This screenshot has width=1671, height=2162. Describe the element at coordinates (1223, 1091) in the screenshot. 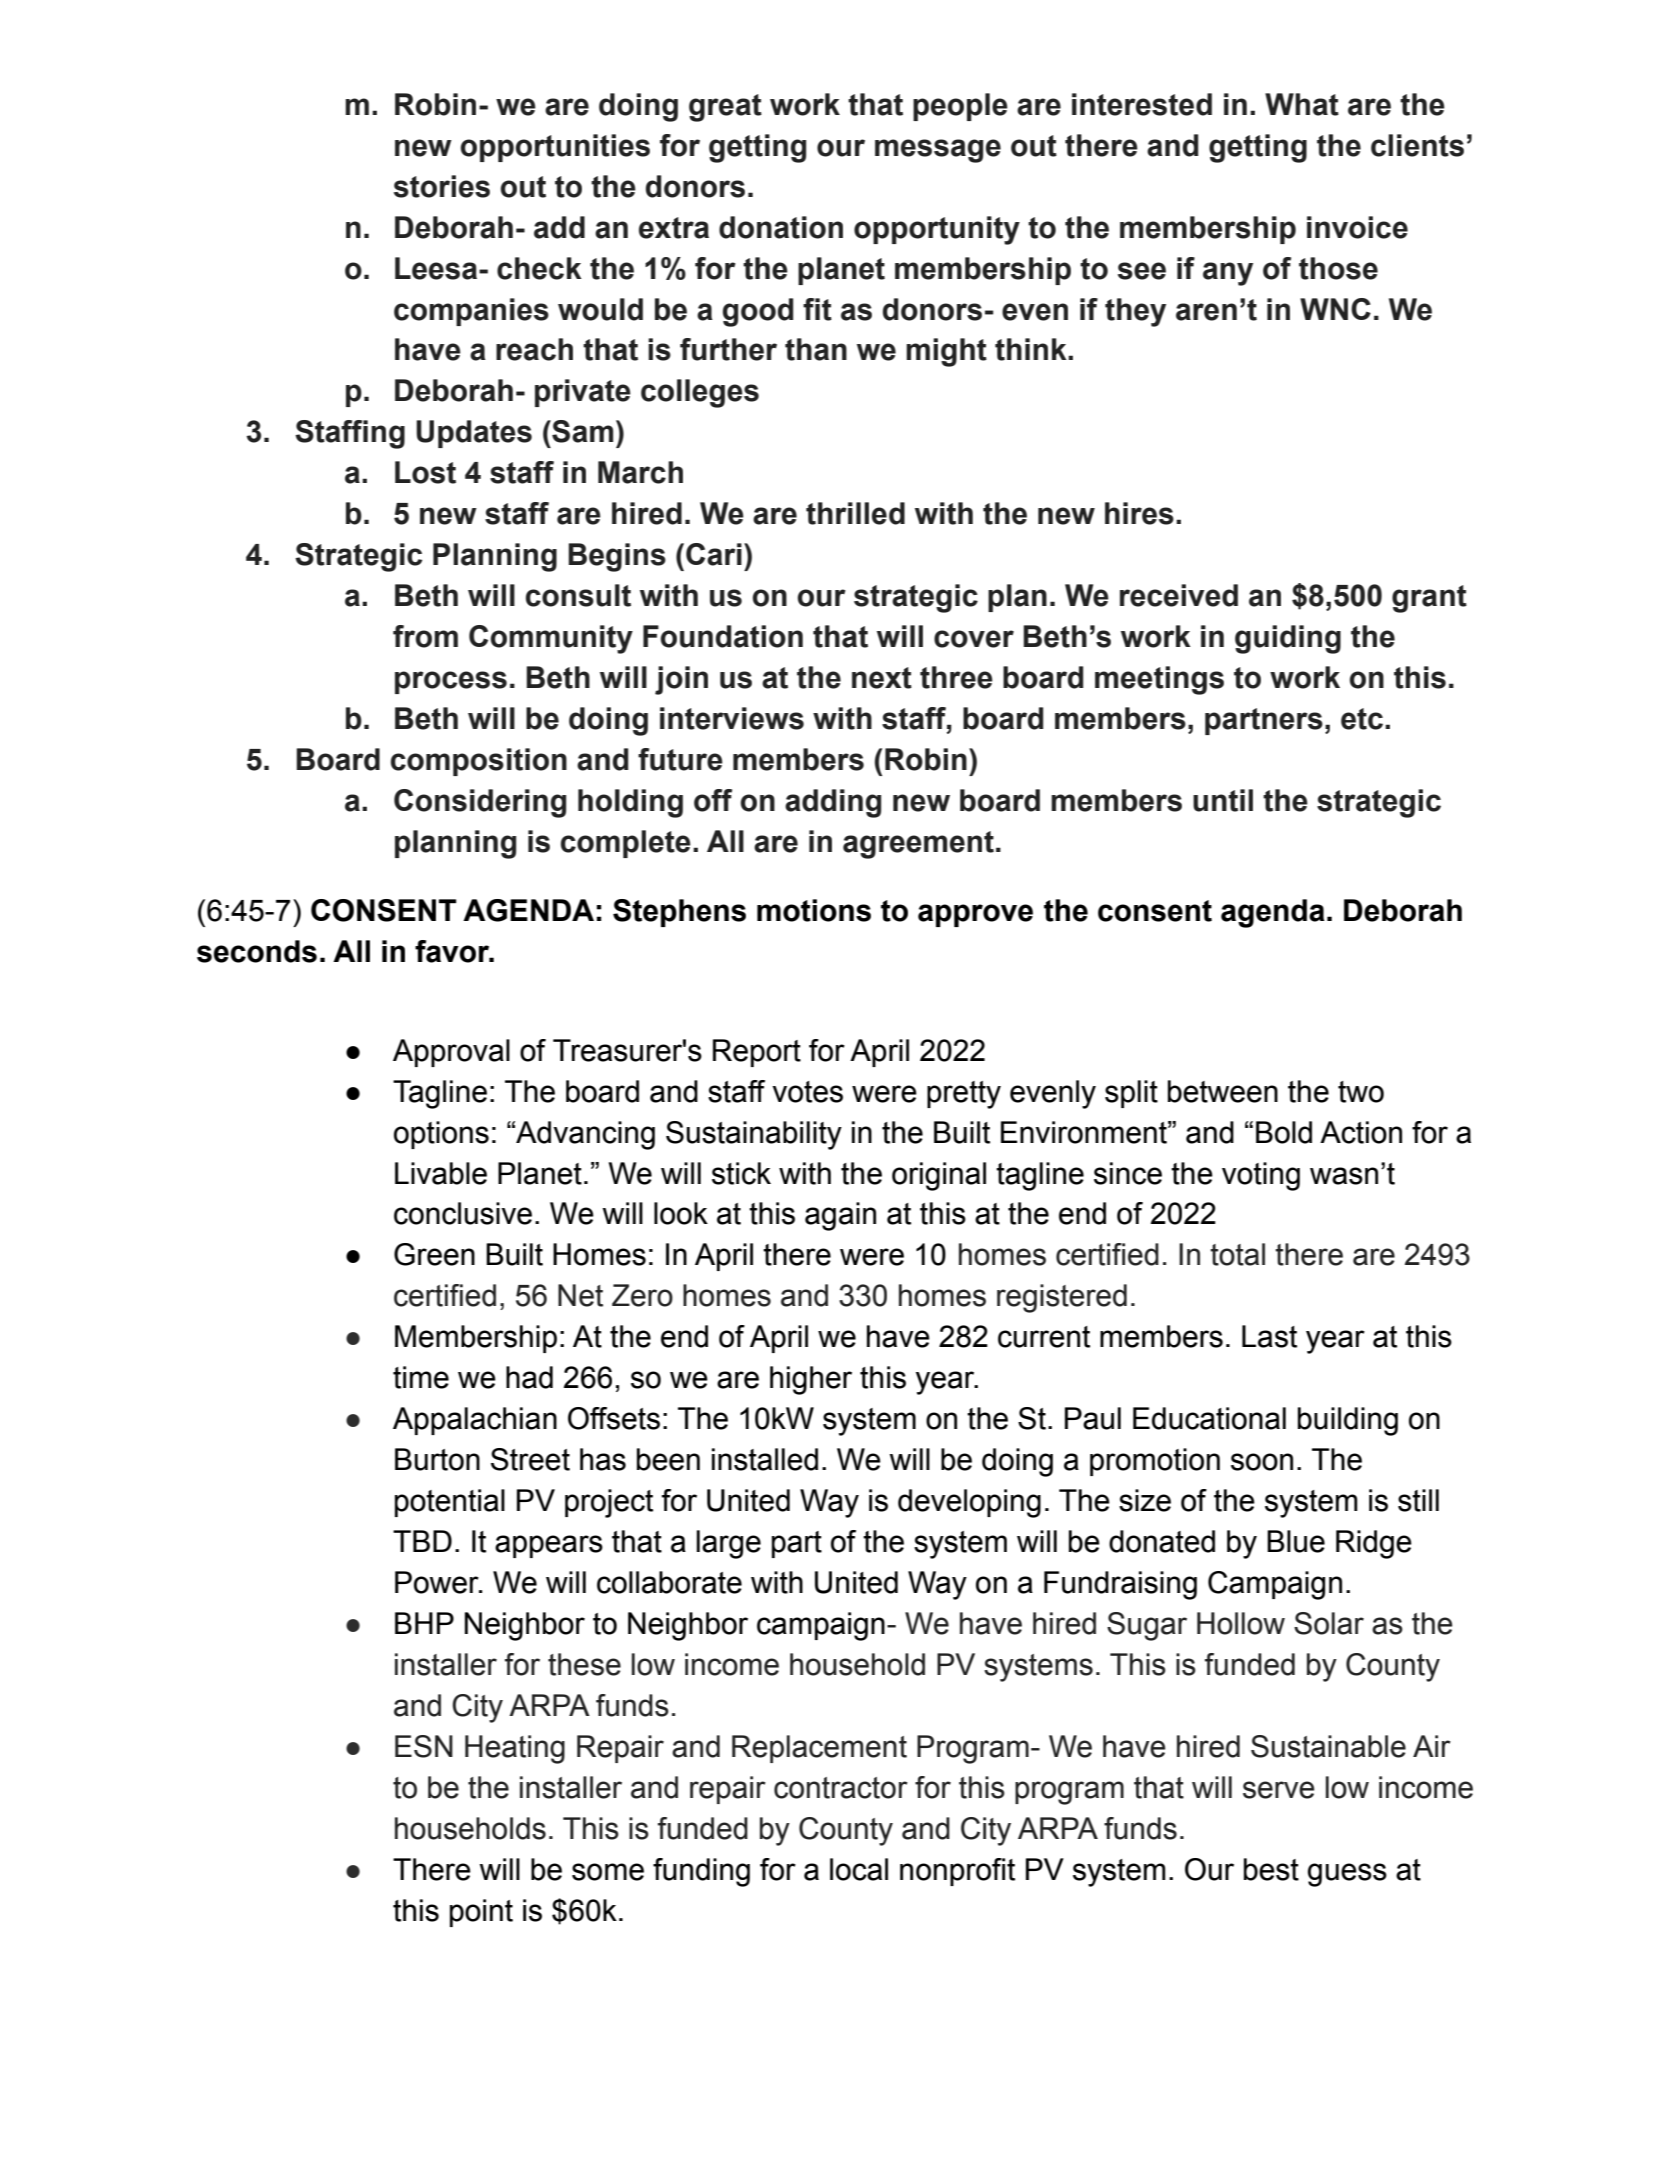

I see `between` at that location.
